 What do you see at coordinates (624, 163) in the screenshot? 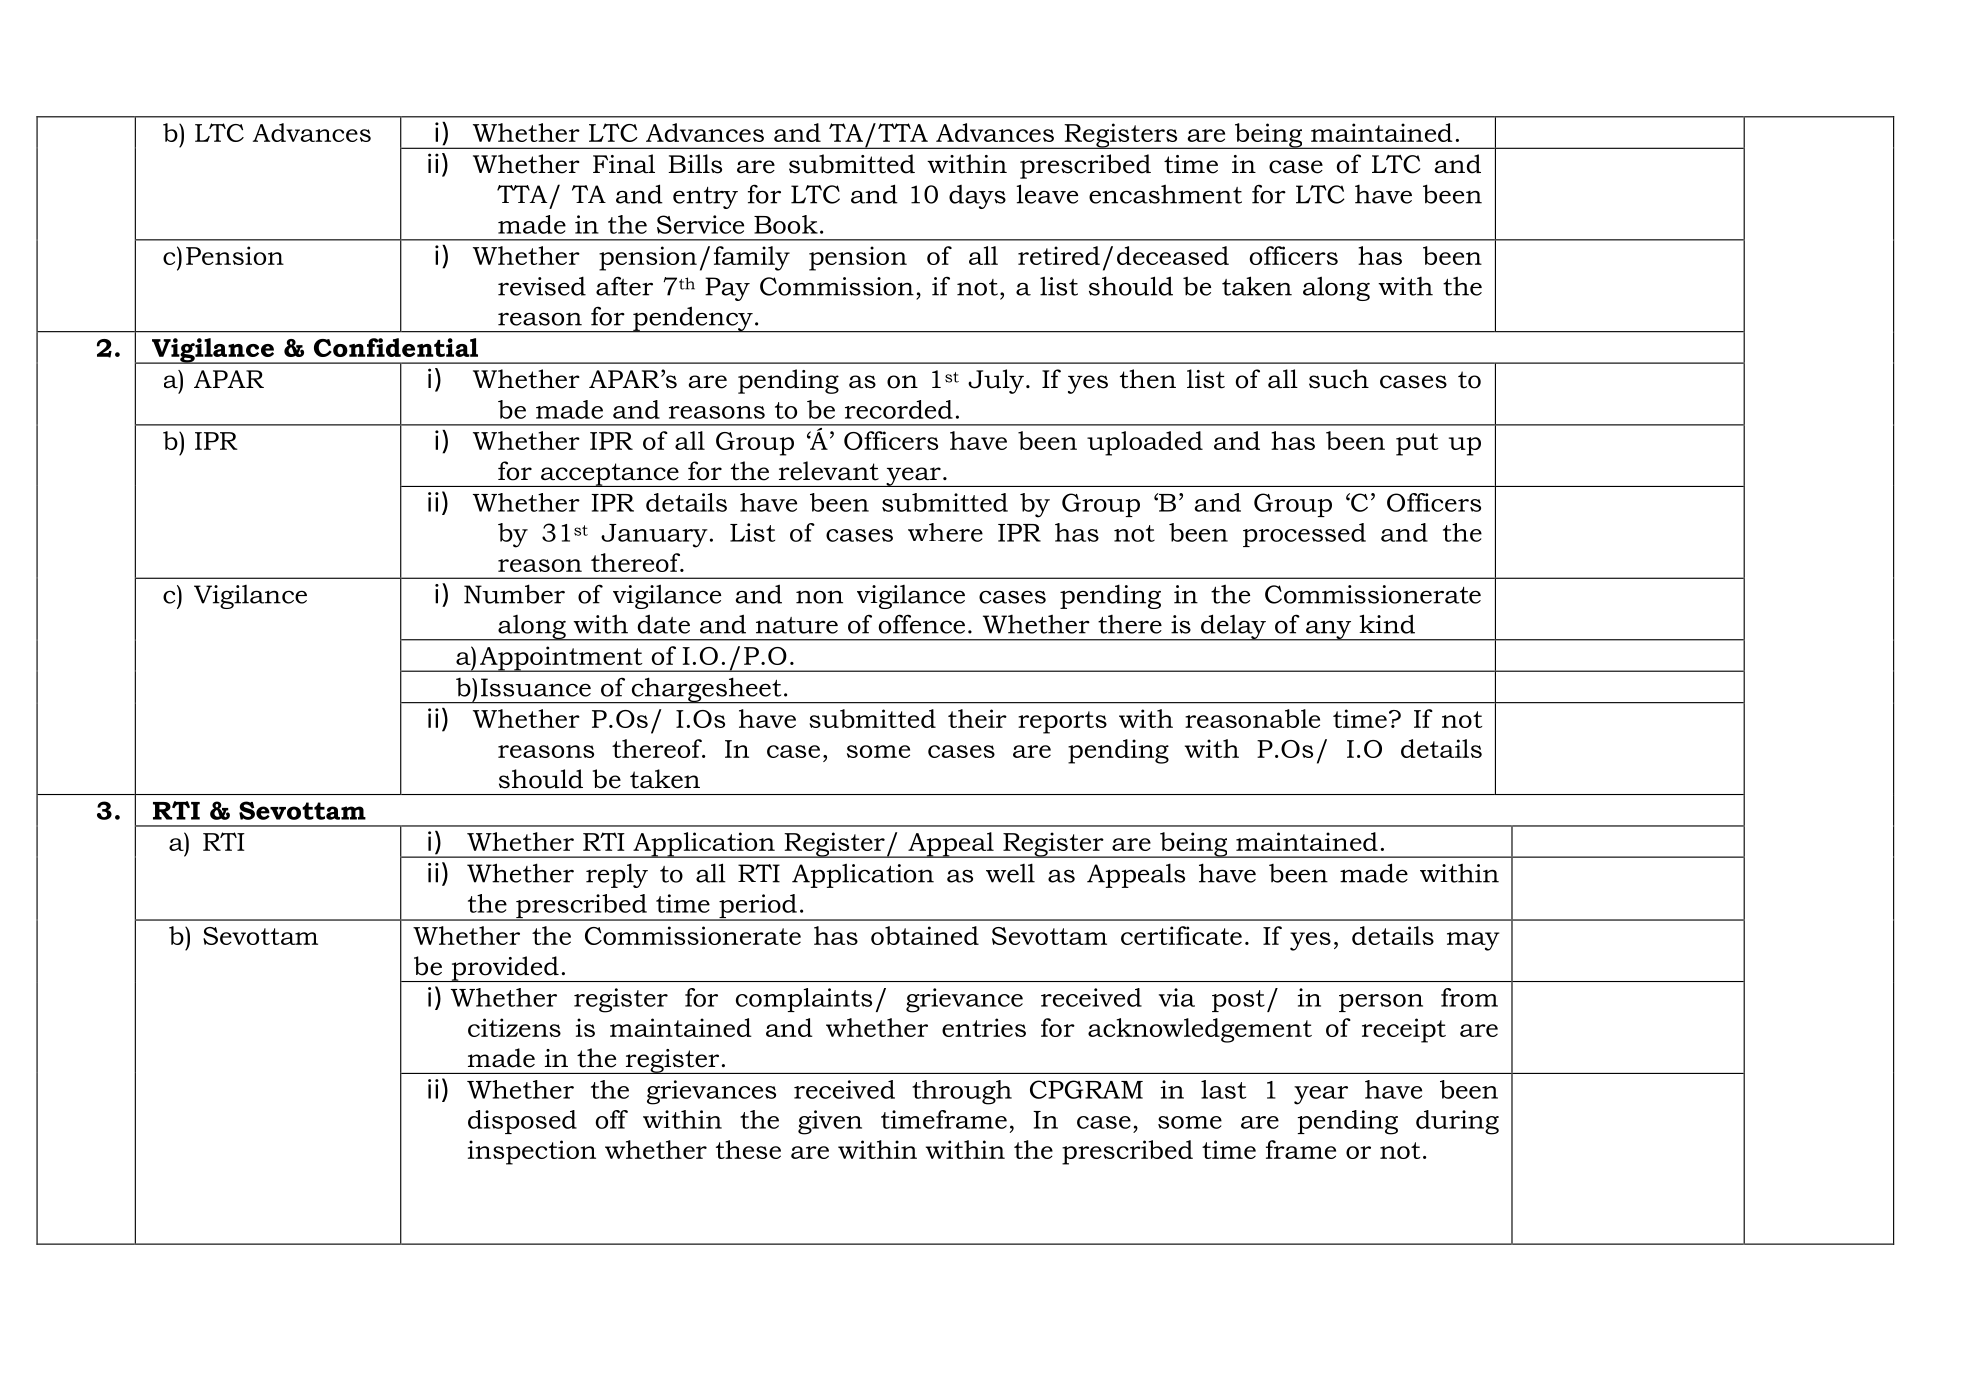
I see `Final` at bounding box center [624, 163].
